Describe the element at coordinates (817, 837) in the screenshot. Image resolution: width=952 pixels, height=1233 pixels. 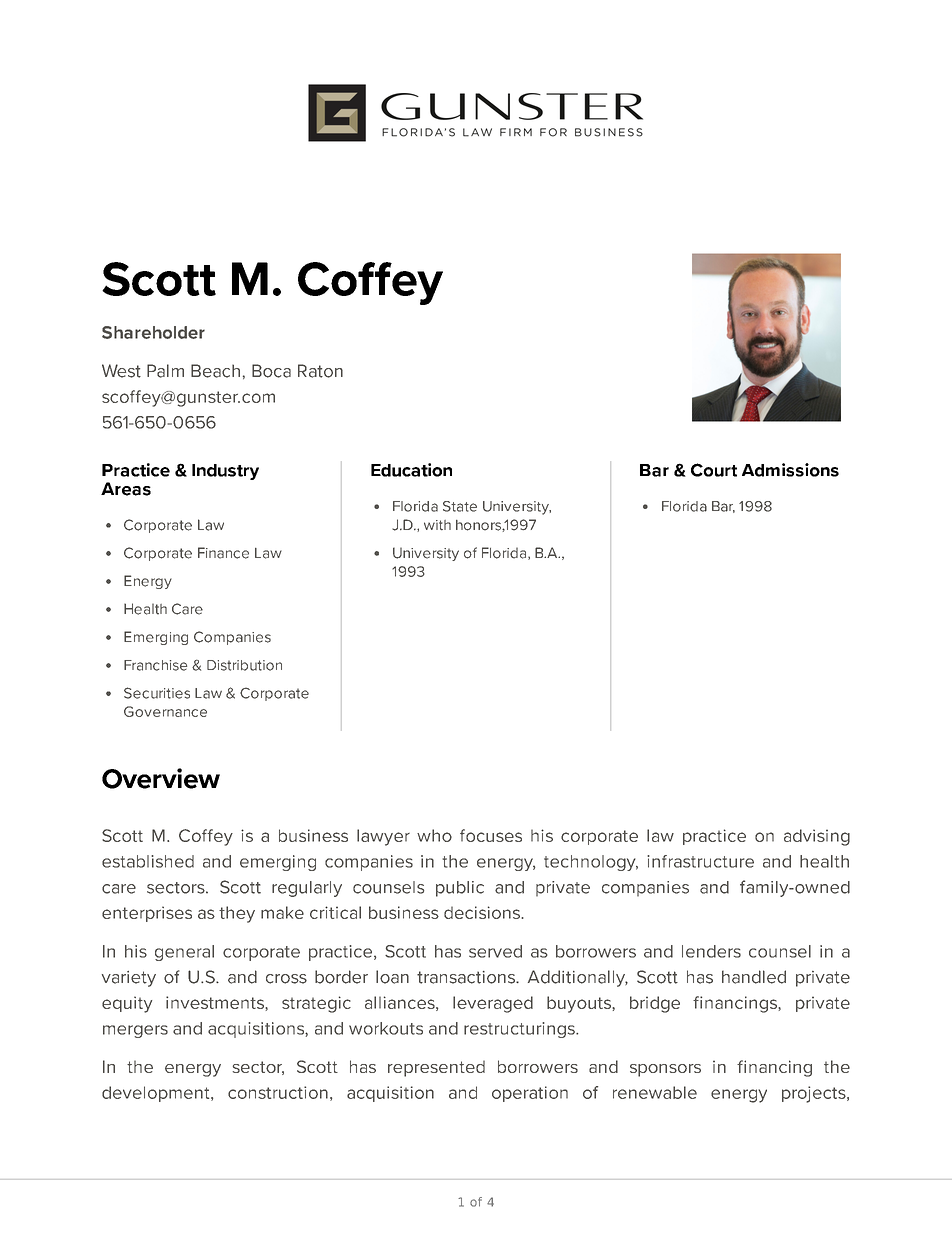
I see `advising` at that location.
